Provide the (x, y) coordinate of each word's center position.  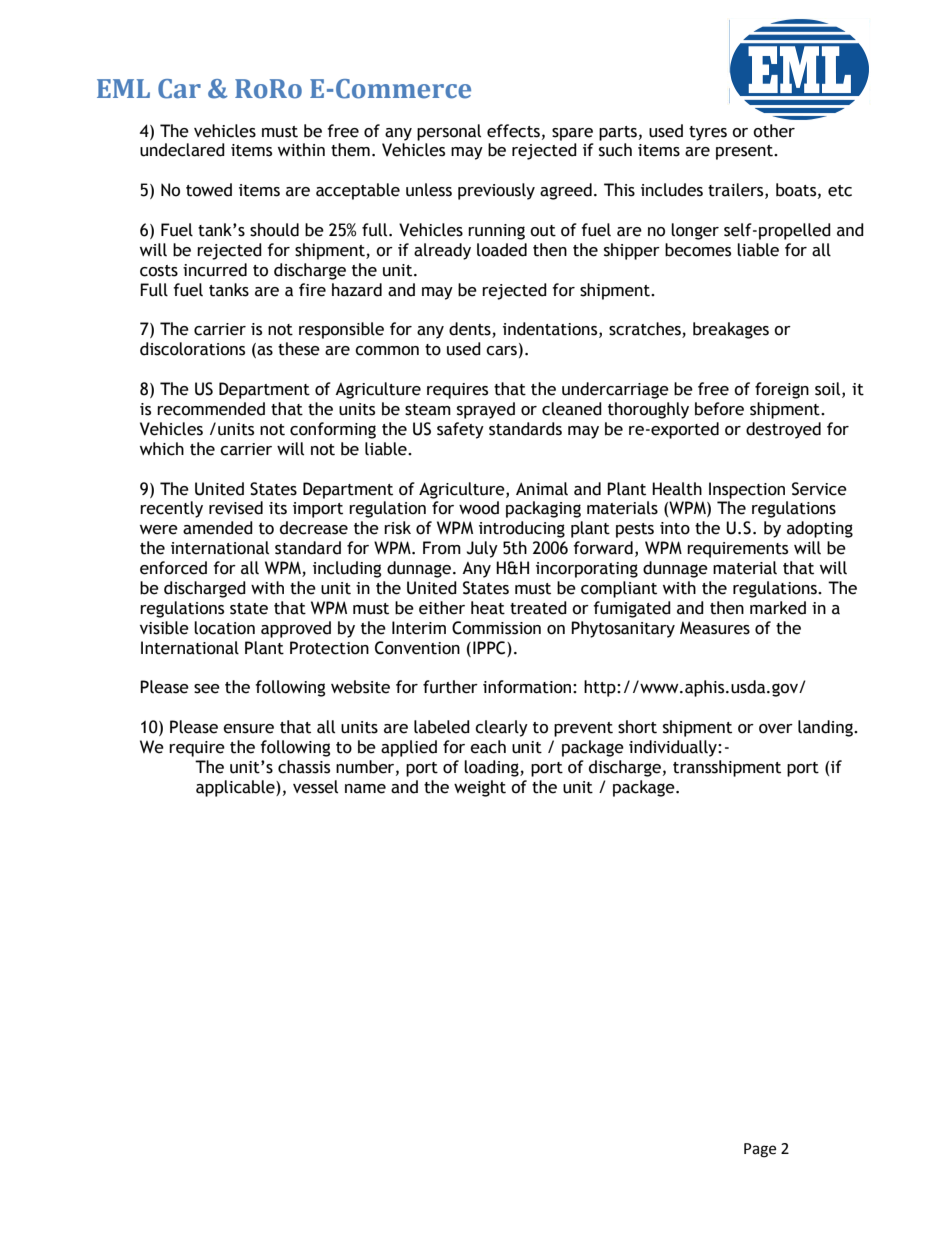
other (774, 131)
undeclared (182, 150)
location (224, 628)
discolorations (192, 349)
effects (513, 131)
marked (778, 608)
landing (826, 728)
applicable (236, 788)
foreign (782, 390)
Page (760, 1150)
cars (501, 351)
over (776, 729)
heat (488, 608)
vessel (315, 787)
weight (480, 788)
